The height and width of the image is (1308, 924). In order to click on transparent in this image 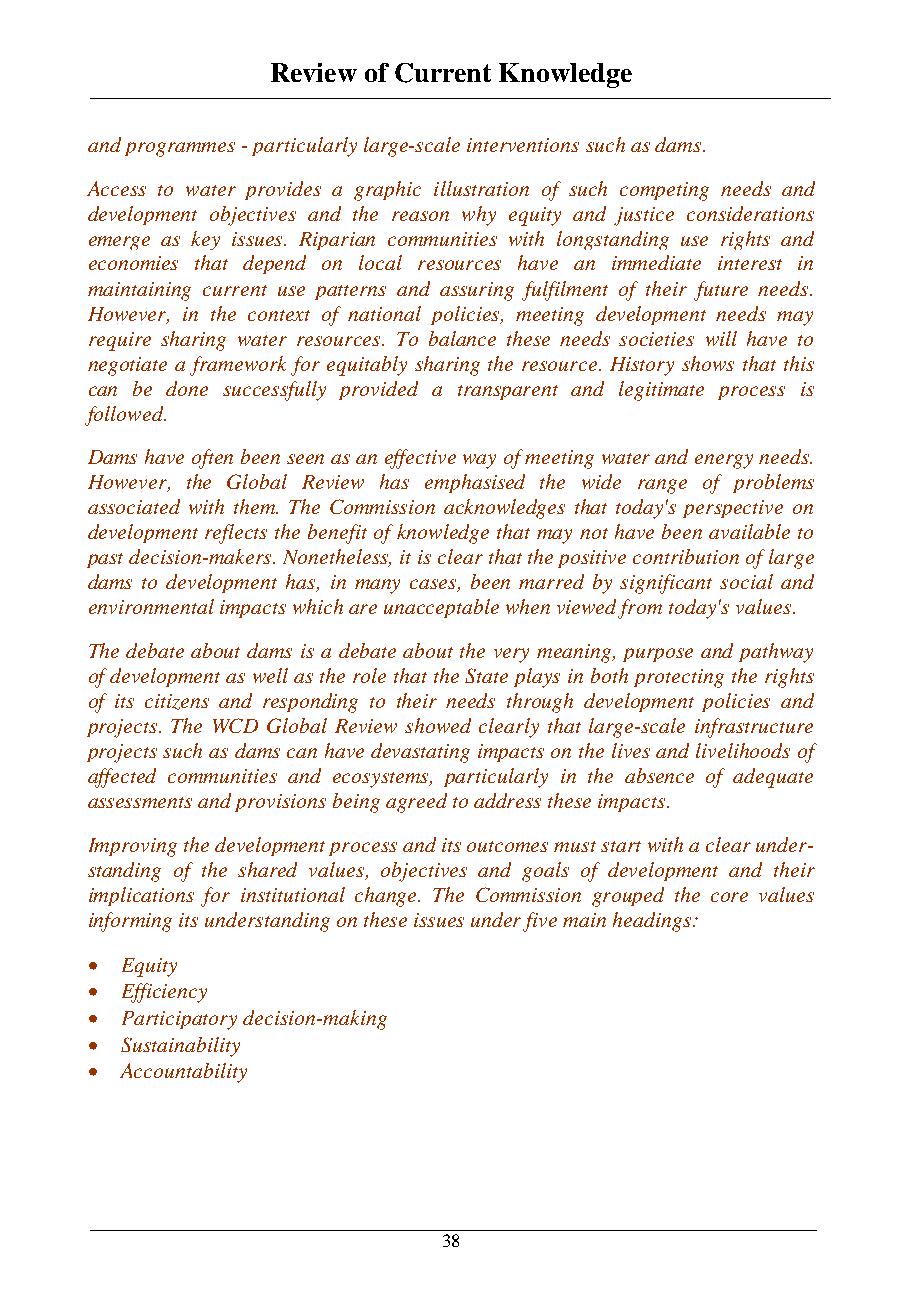, I will do `click(508, 392)`.
